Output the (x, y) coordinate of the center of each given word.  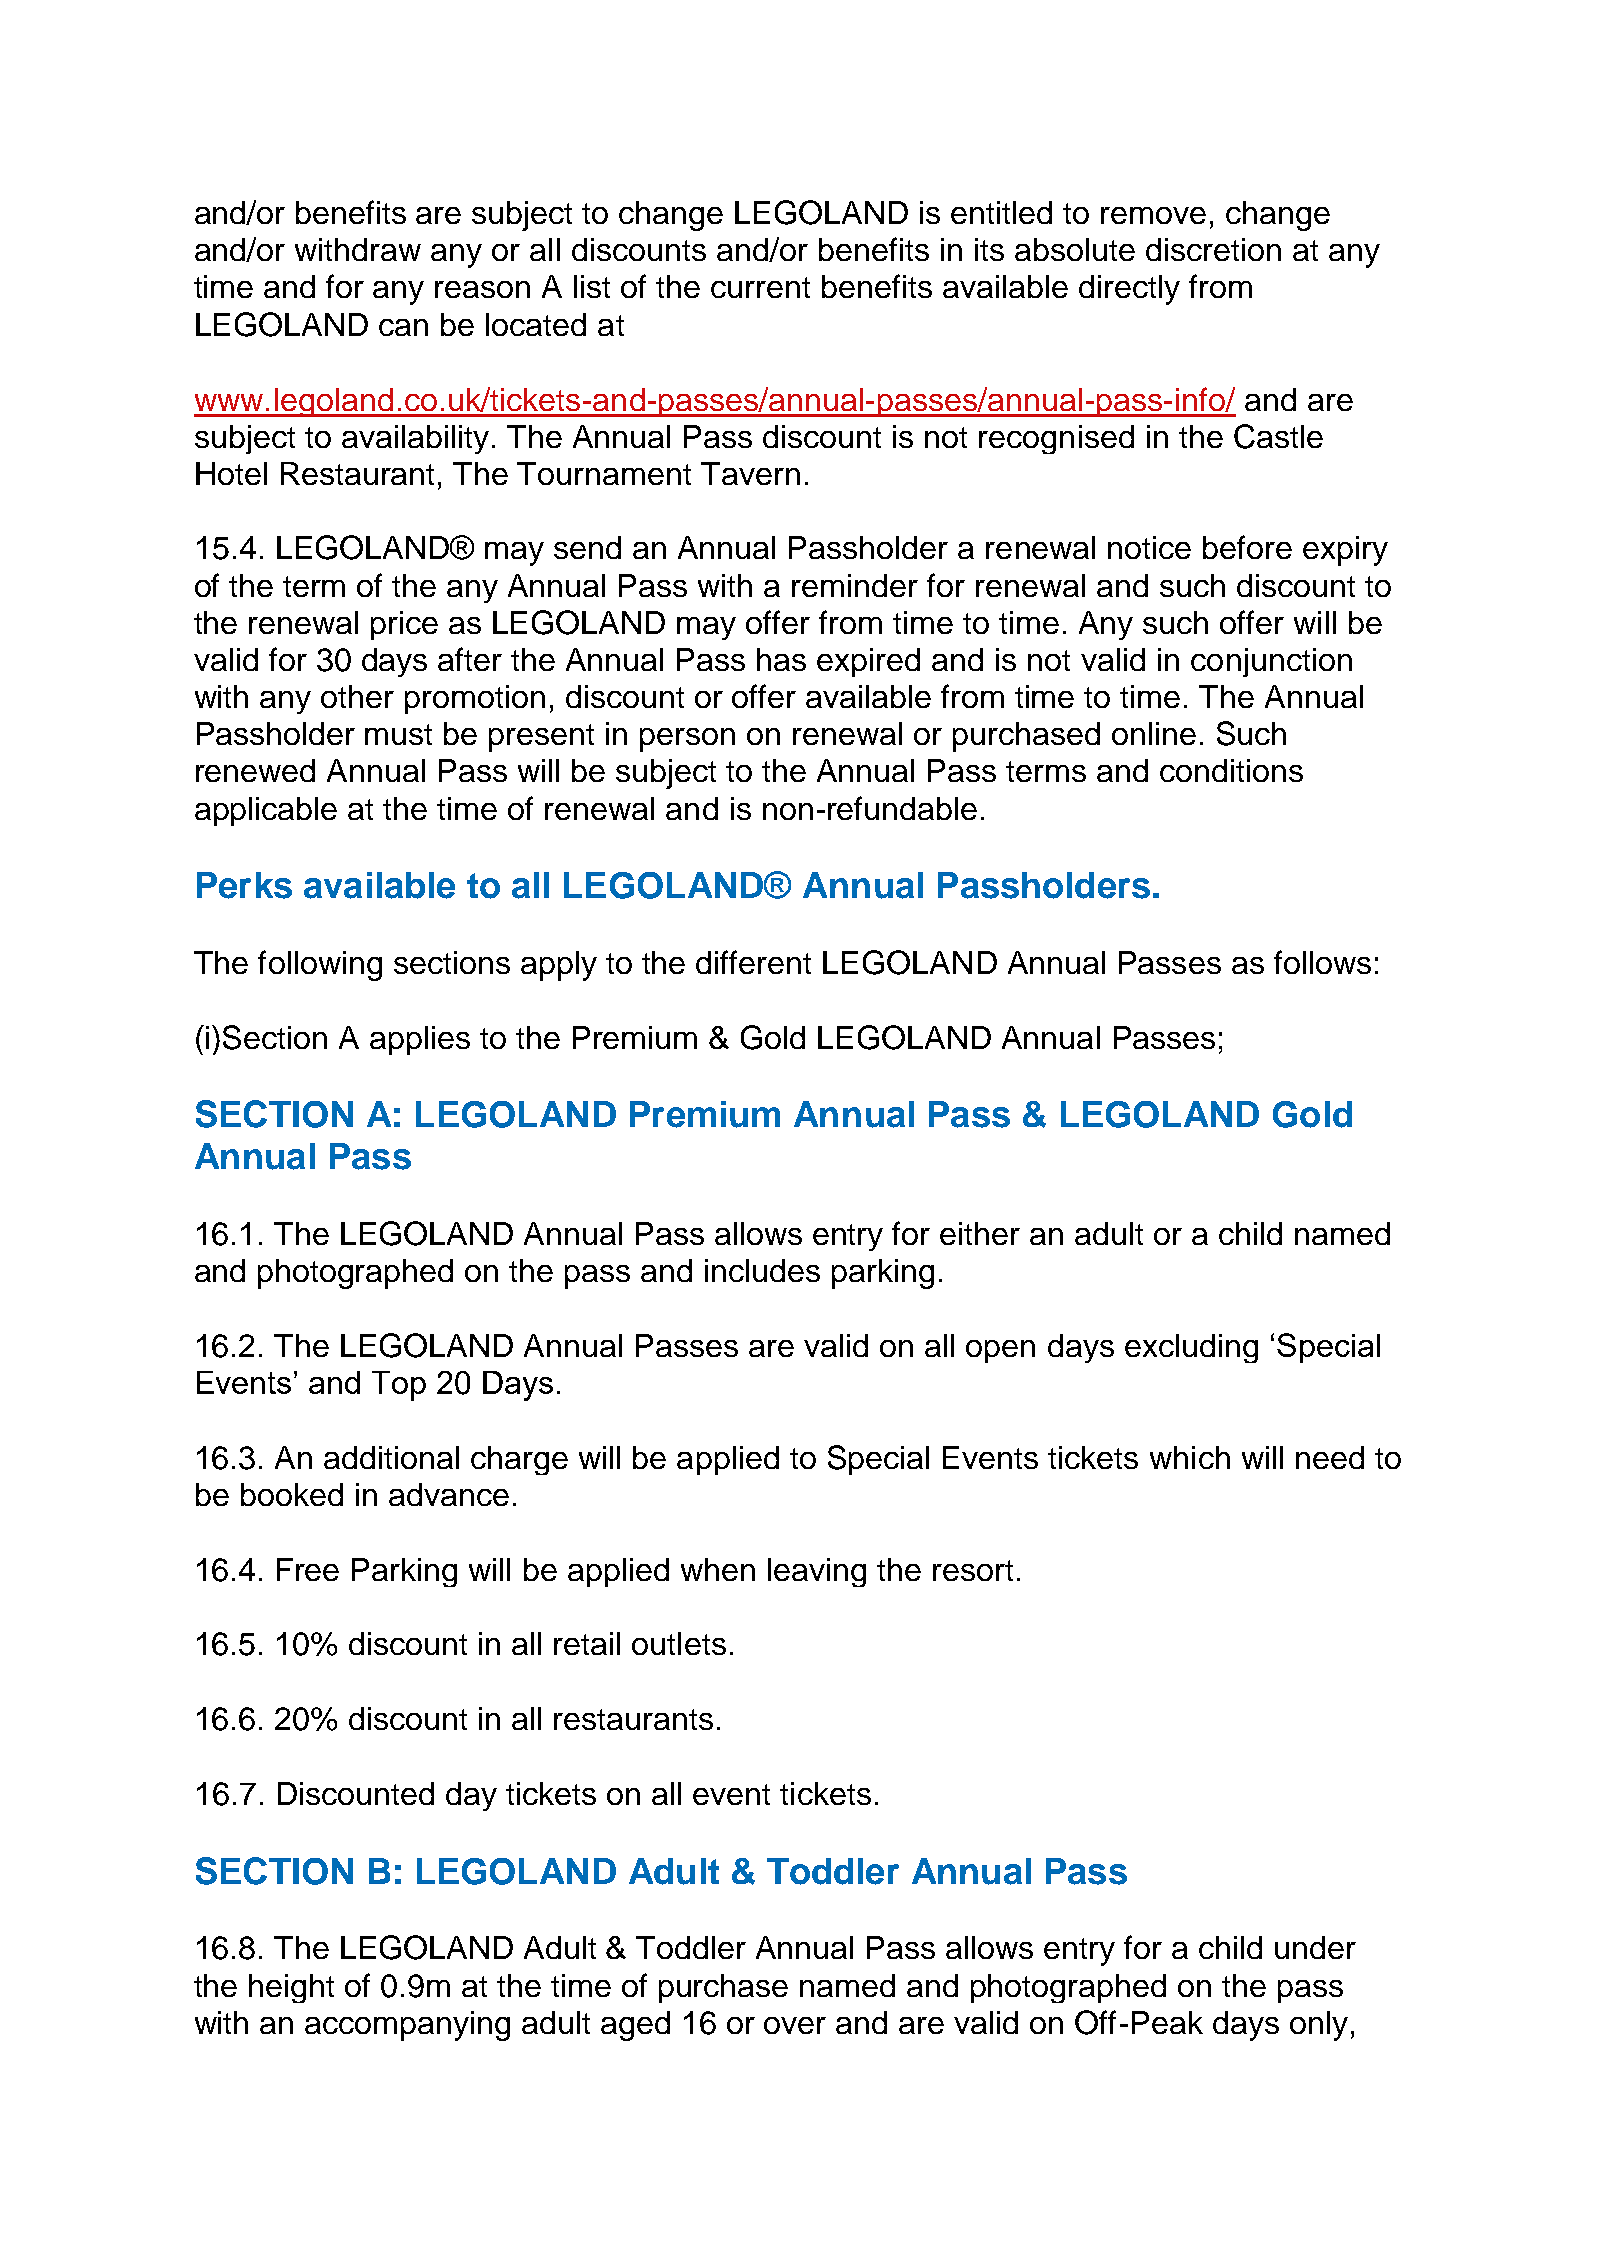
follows (1322, 962)
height (291, 1988)
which (1190, 1457)
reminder (855, 585)
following (320, 965)
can (403, 327)
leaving (817, 1572)
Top (399, 1386)
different (753, 962)
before (1247, 547)
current (760, 287)
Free (308, 1569)
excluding (1191, 1348)
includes (762, 1270)
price (404, 625)
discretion (1213, 249)
